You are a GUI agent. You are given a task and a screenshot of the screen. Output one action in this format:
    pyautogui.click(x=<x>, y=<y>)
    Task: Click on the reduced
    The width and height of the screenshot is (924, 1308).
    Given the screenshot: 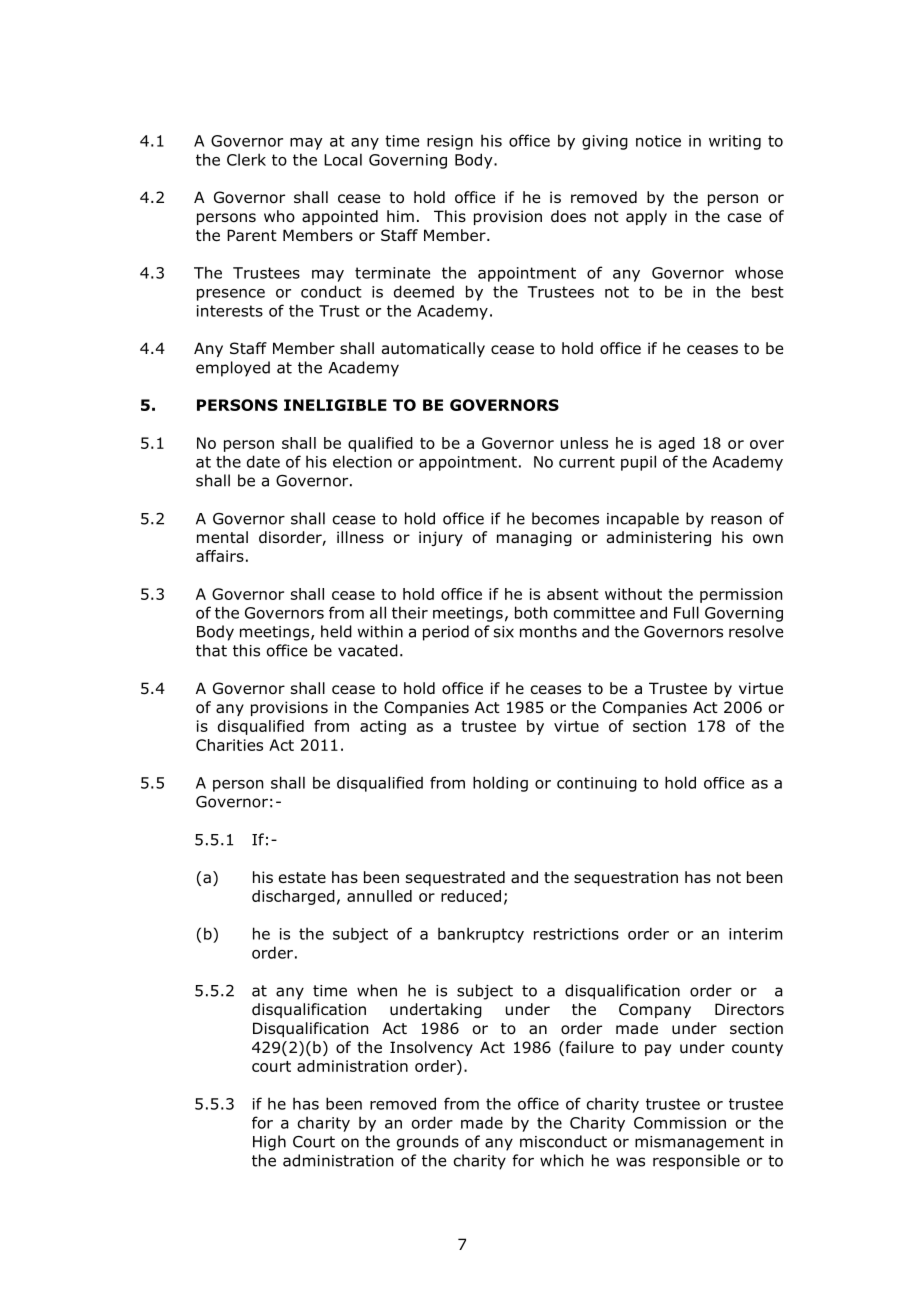 What is the action you would take?
    pyautogui.click(x=471, y=896)
